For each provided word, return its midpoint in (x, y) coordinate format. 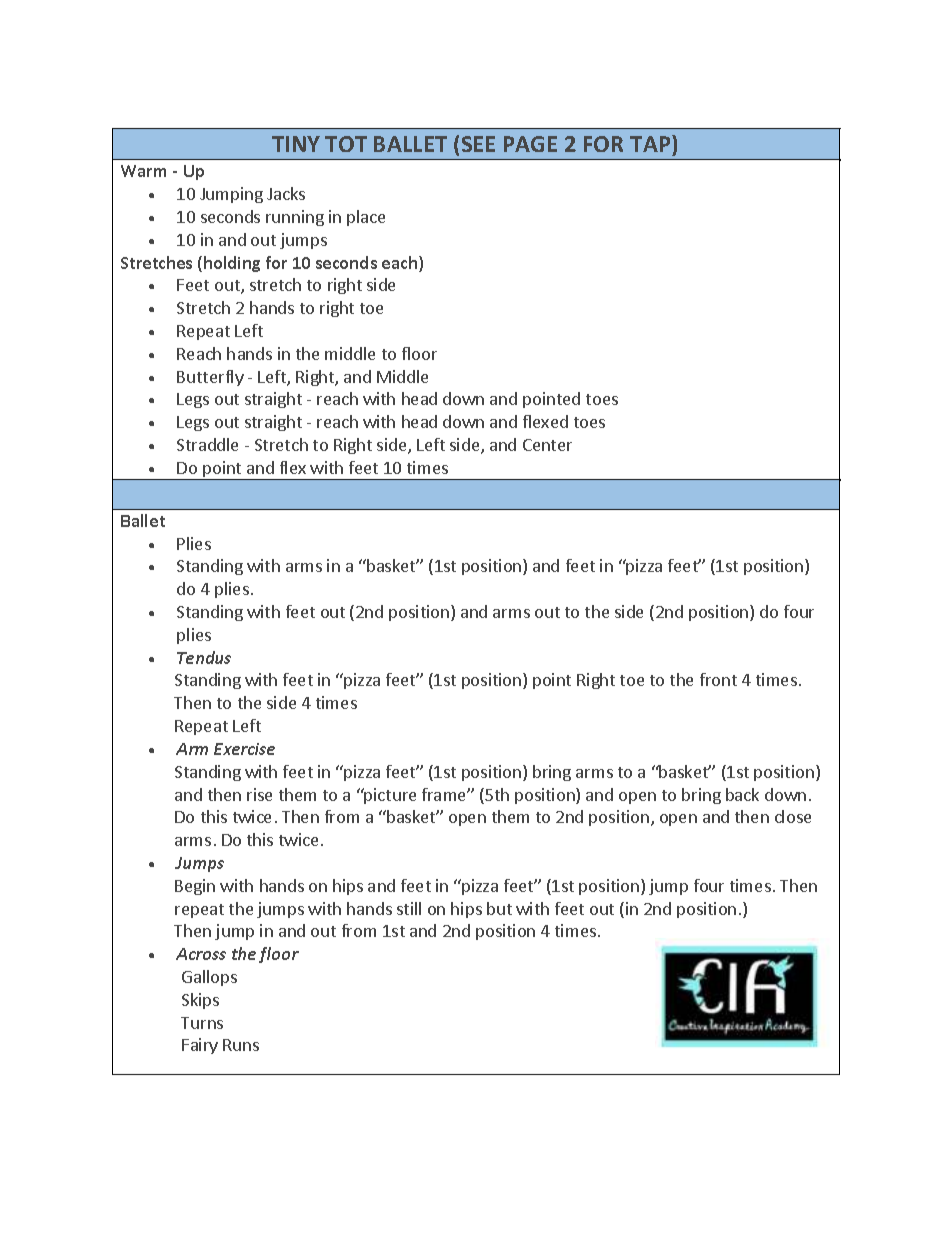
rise (259, 794)
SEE (478, 144)
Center (547, 445)
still (409, 908)
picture (389, 796)
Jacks (286, 193)
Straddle (207, 444)
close (793, 816)
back (742, 794)
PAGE (530, 144)
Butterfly (210, 378)
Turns (202, 1023)
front (718, 679)
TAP (651, 143)
